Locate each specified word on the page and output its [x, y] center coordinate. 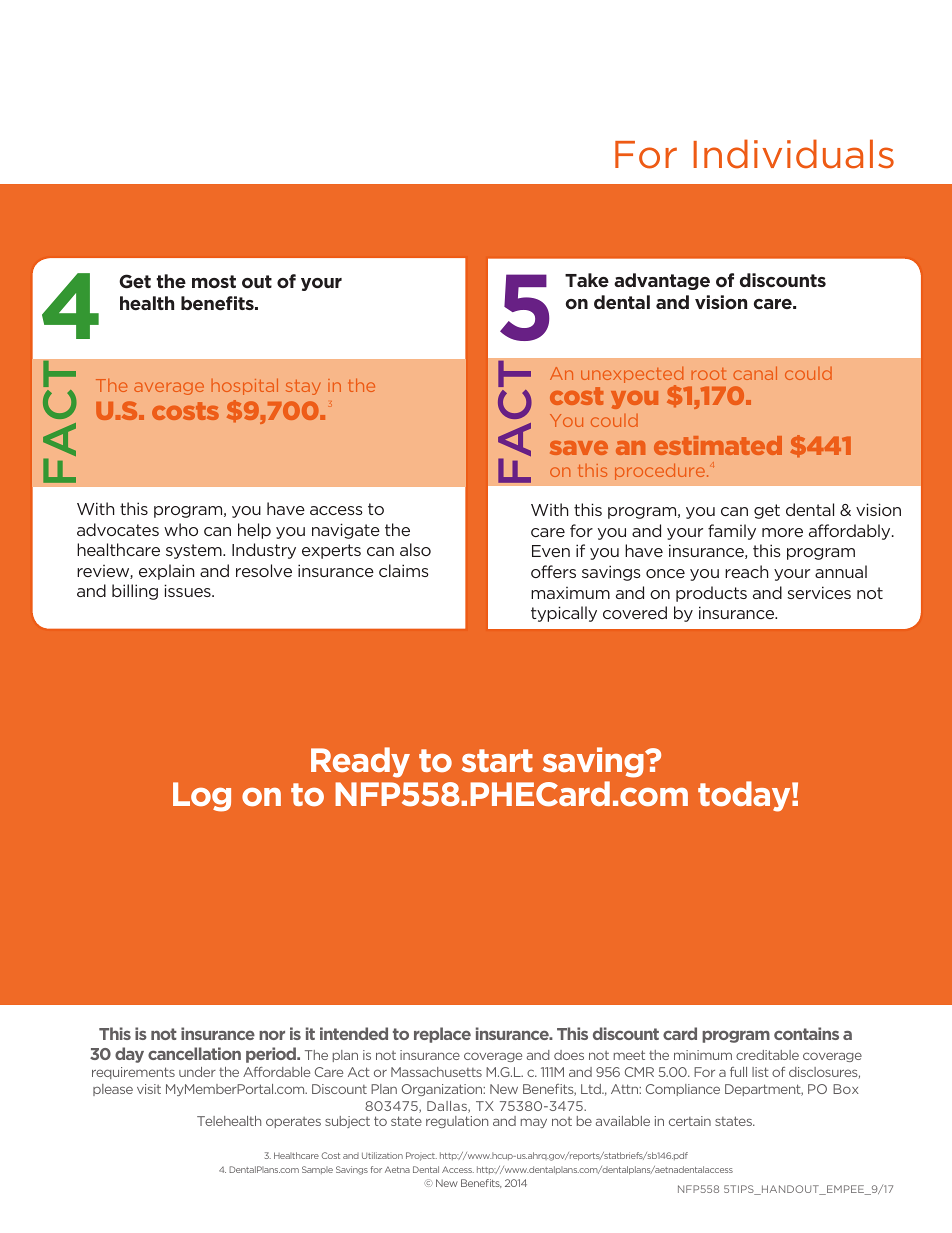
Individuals [793, 154]
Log [202, 797]
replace [442, 1035]
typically [564, 614]
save [579, 448]
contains [806, 1033]
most [214, 281]
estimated [718, 445]
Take [587, 280]
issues [188, 590]
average [169, 388]
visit [149, 1089]
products [711, 594]
